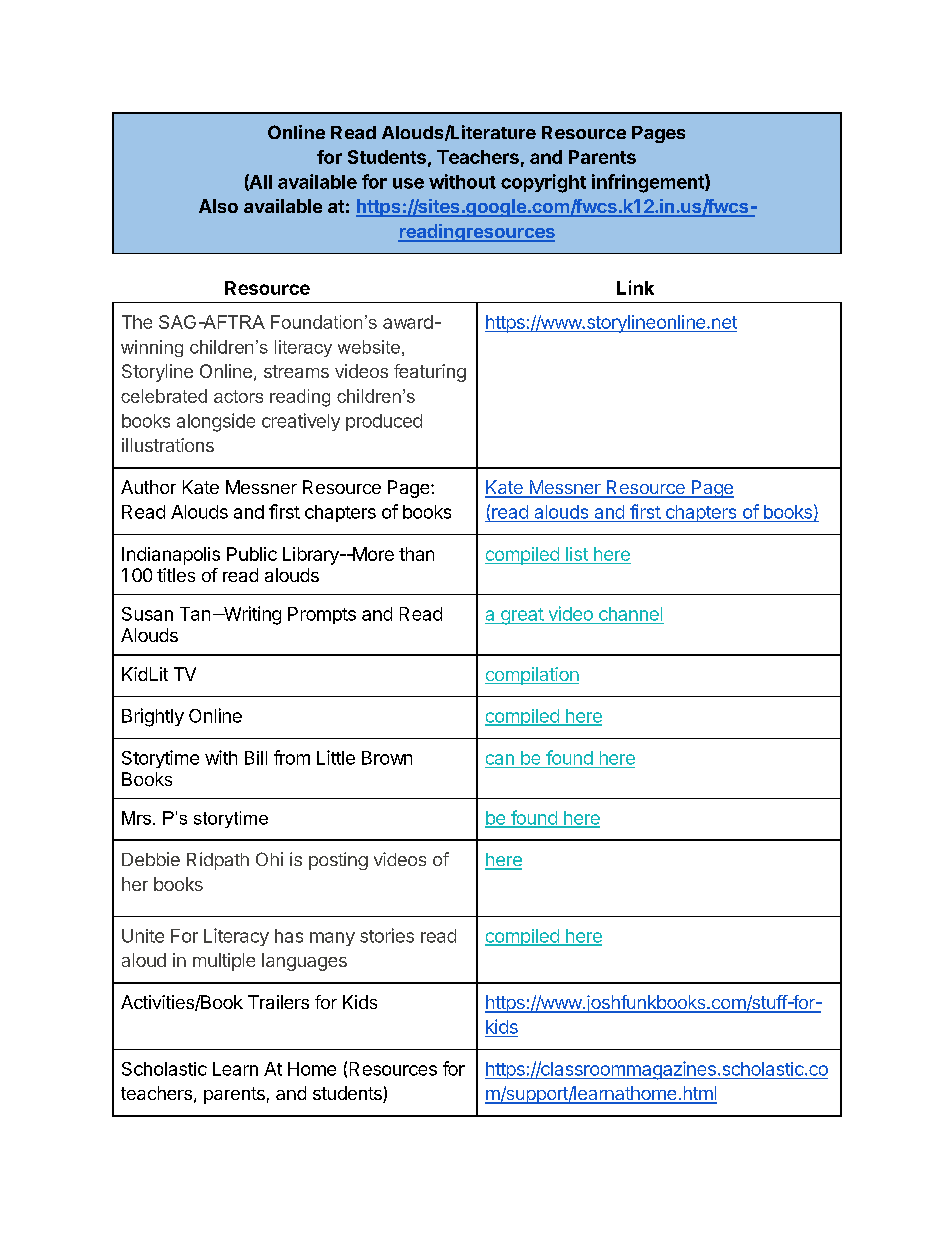  What do you see at coordinates (635, 287) in the image?
I see `Link` at bounding box center [635, 287].
